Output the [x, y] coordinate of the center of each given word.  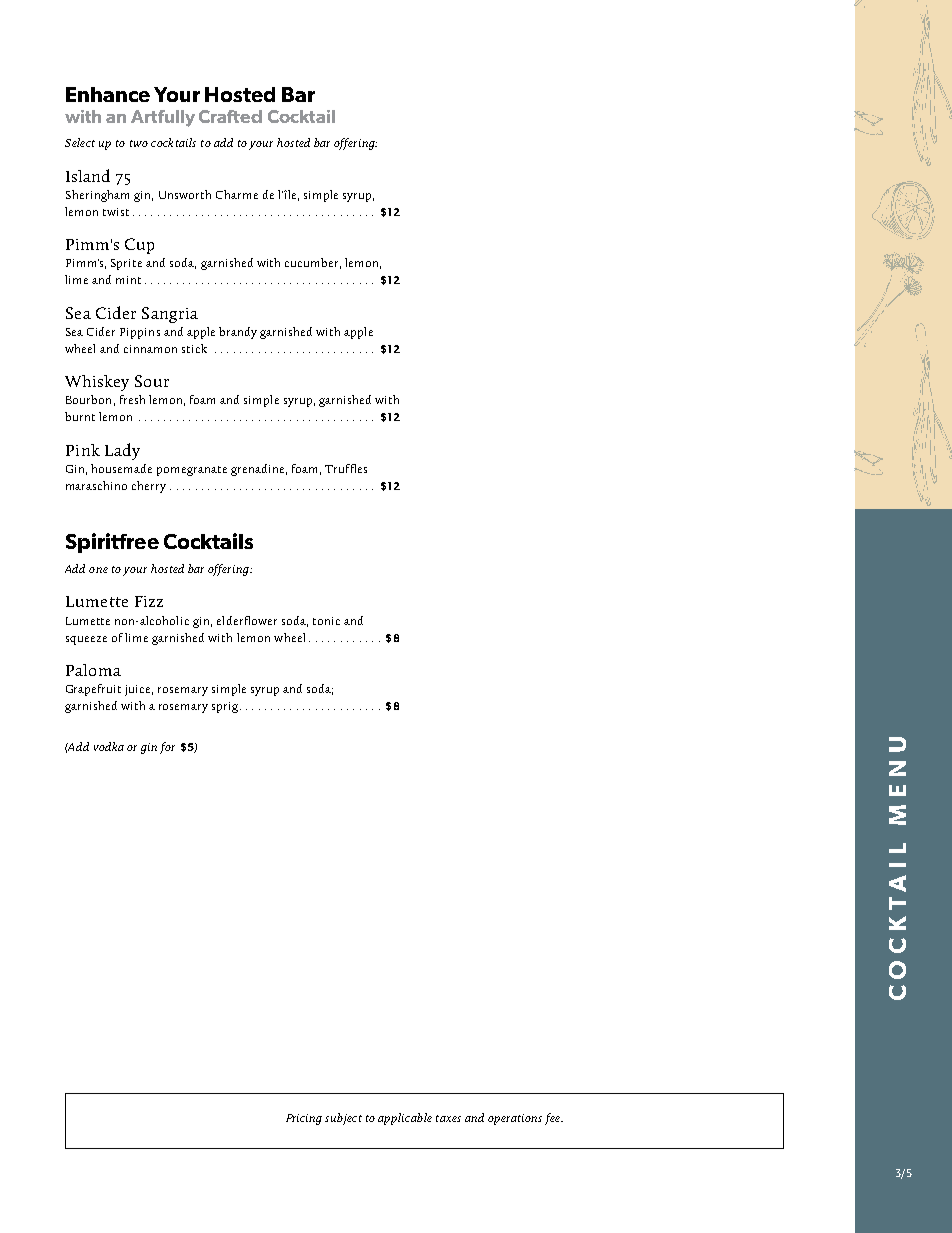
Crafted [230, 116]
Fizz [149, 601]
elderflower [247, 620]
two [139, 143]
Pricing [304, 1119]
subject [343, 1119]
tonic [326, 621]
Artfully [163, 118]
